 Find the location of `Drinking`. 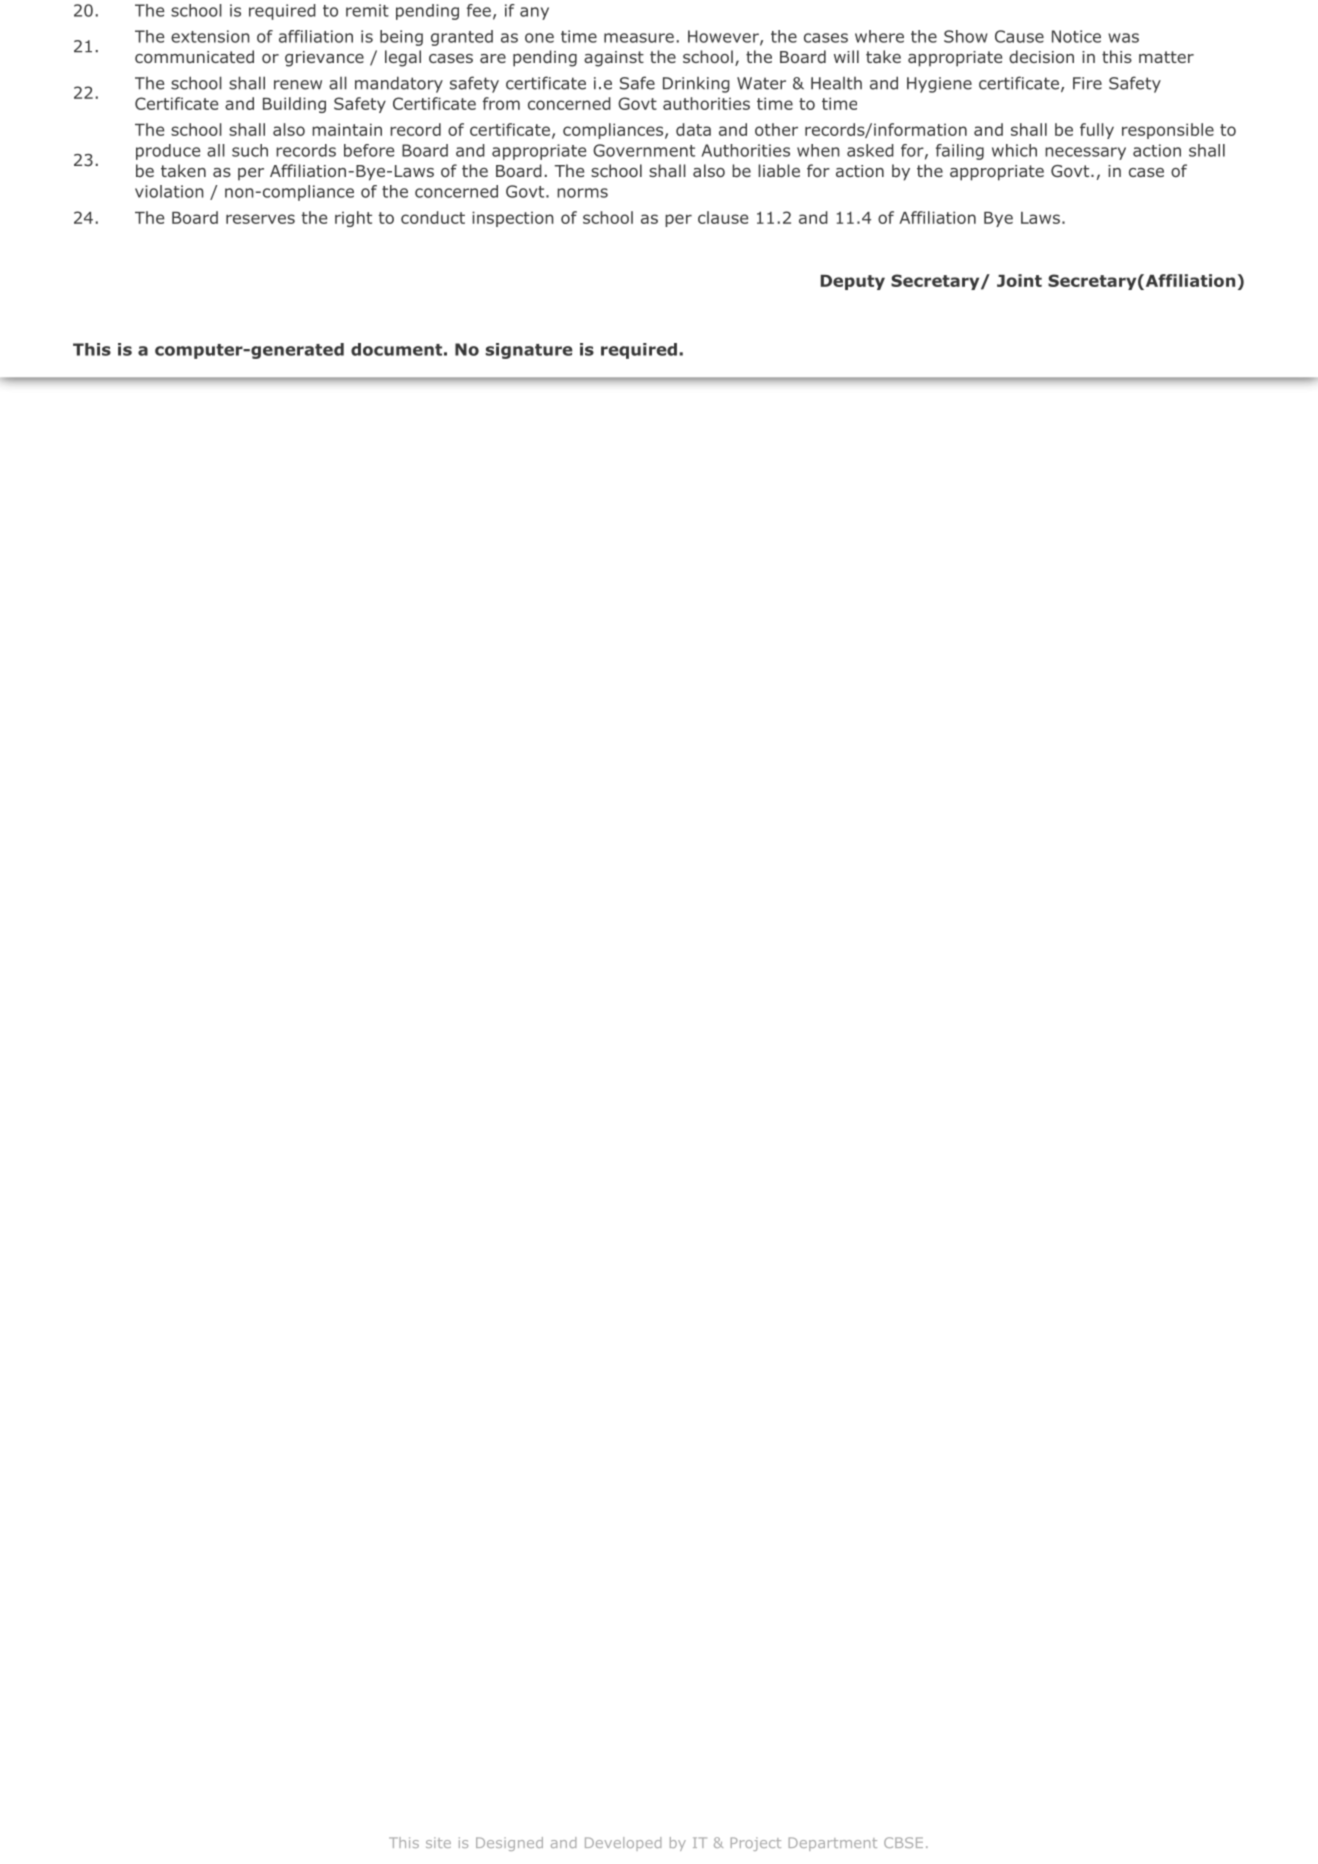

Drinking is located at coordinates (696, 85).
